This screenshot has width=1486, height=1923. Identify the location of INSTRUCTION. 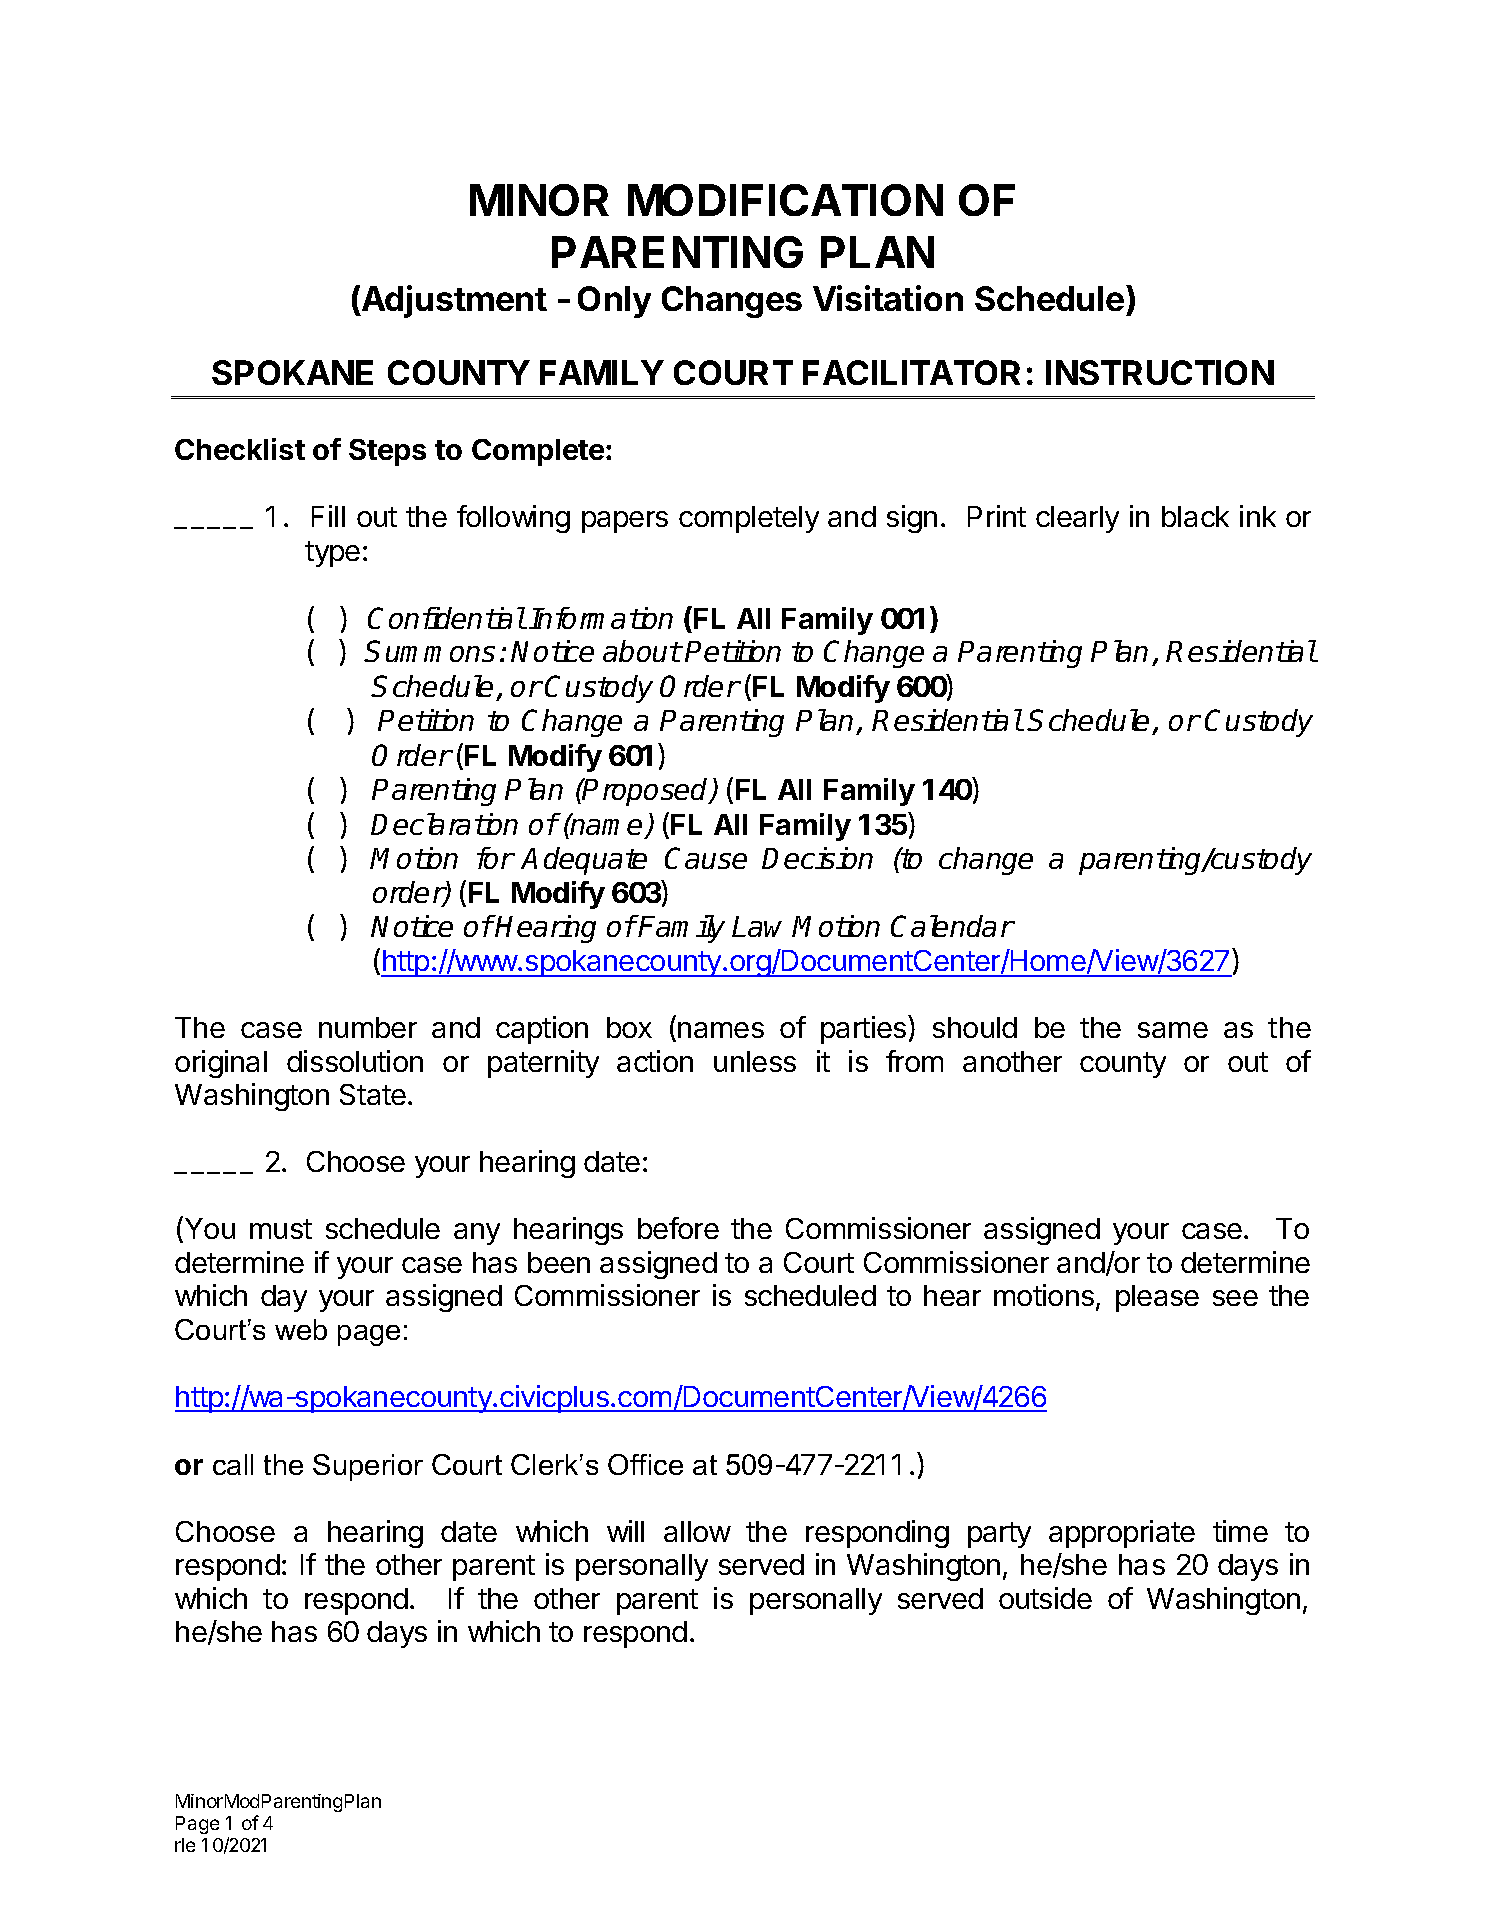
(1160, 372).
